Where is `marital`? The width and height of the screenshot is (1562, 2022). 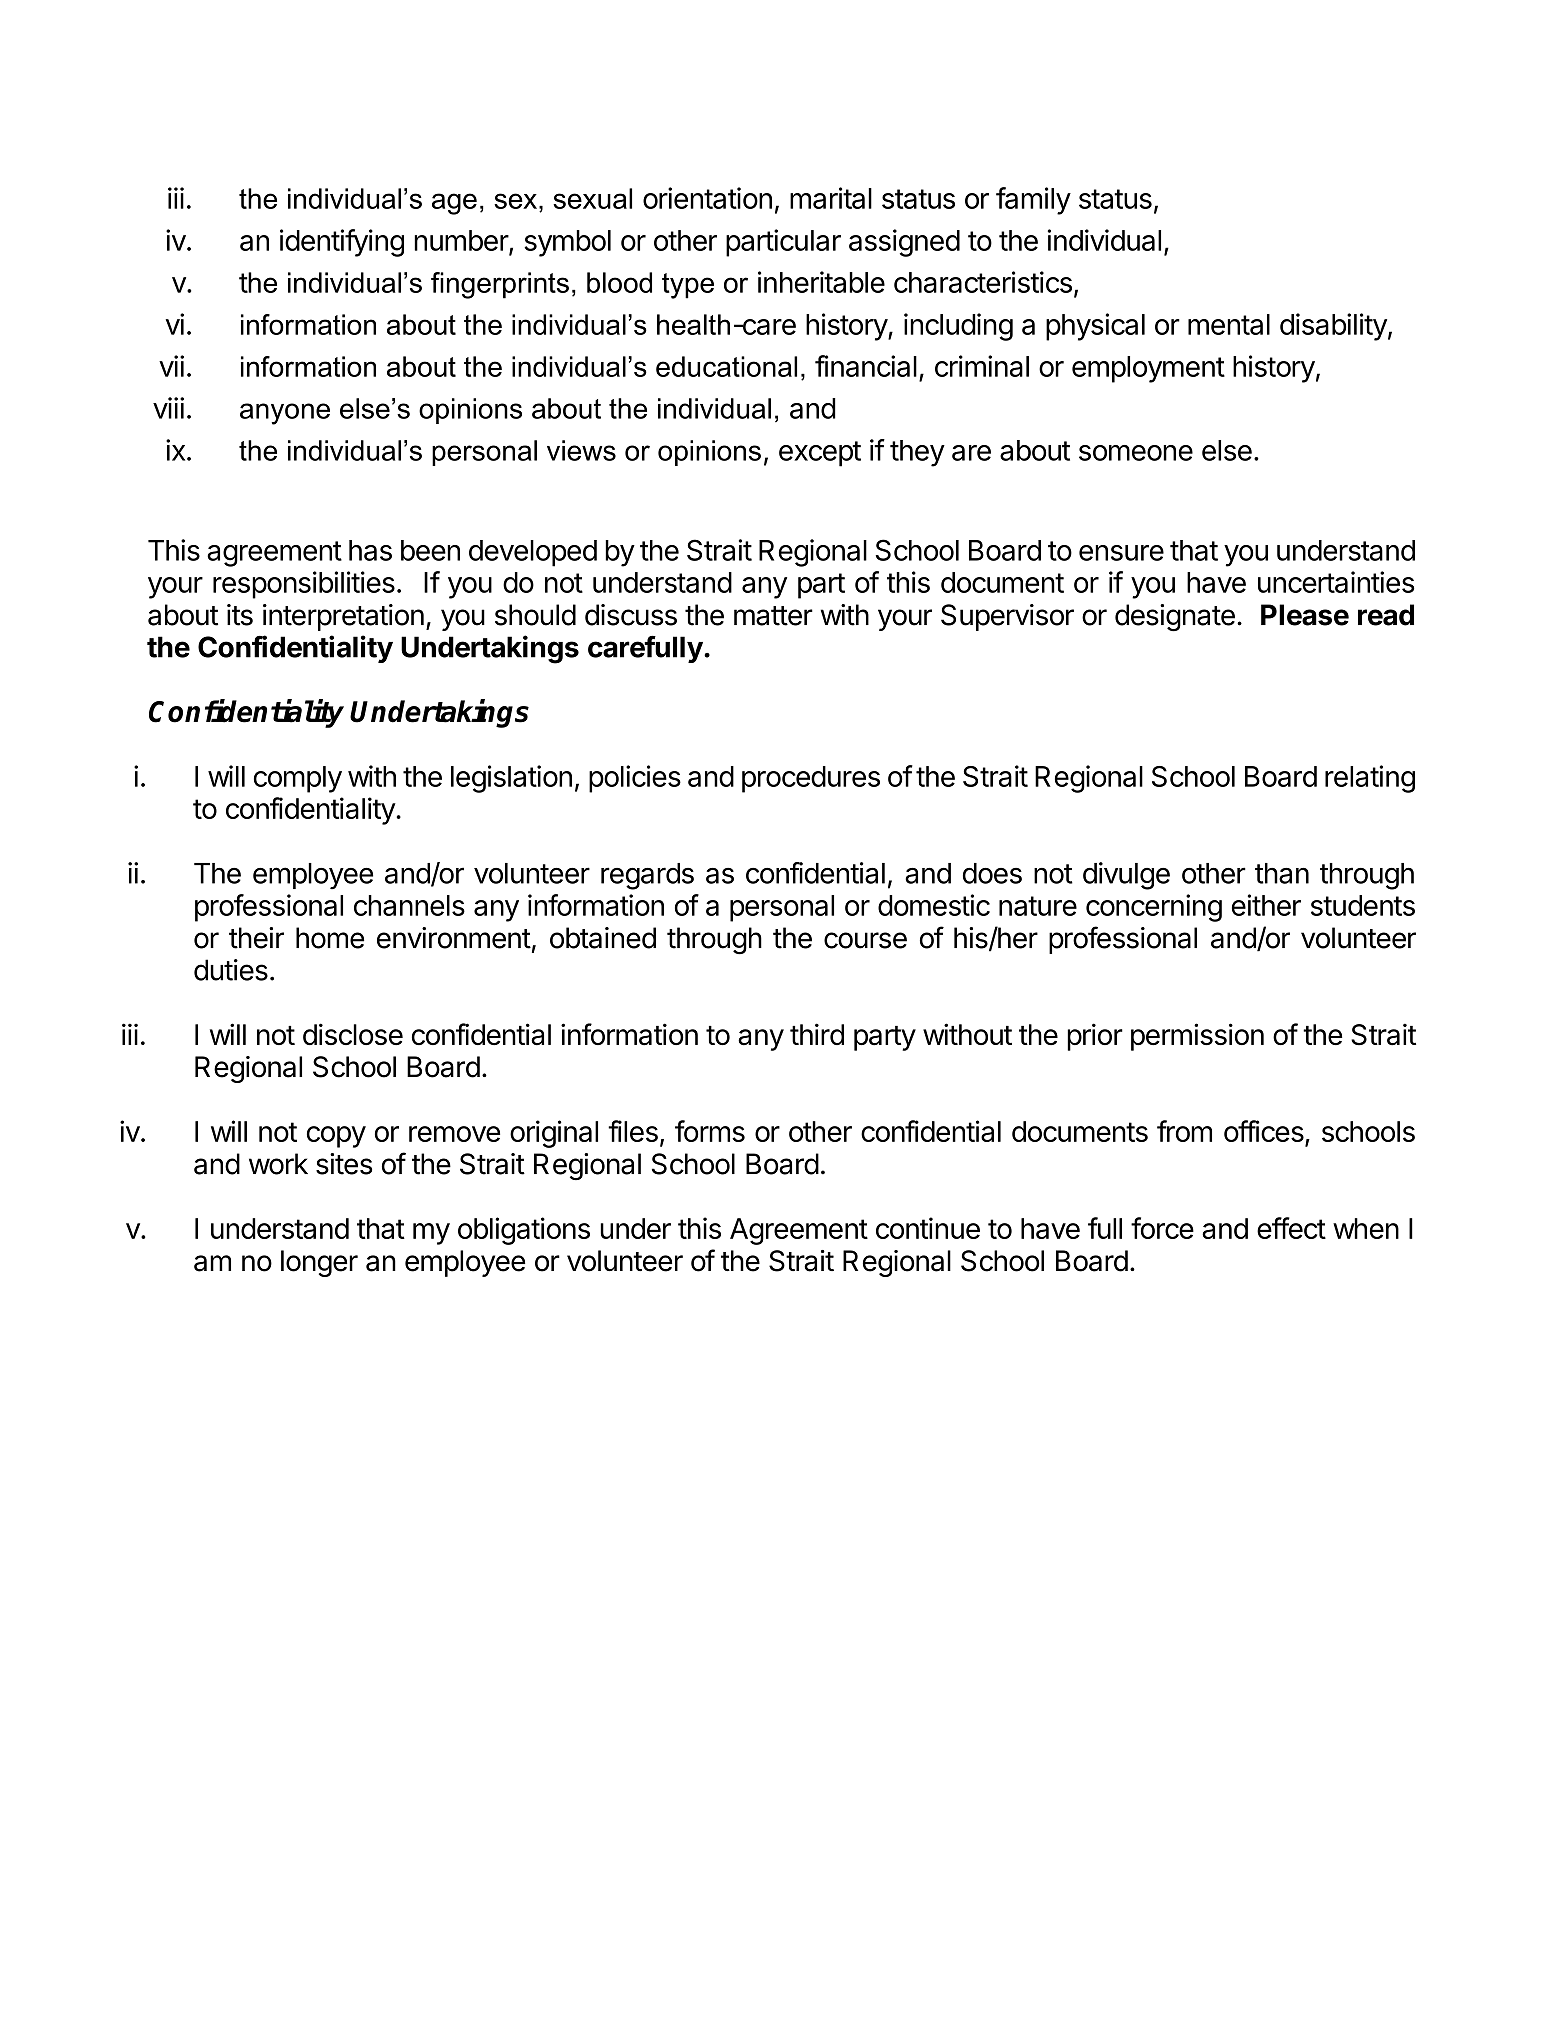
marital is located at coordinates (831, 198).
